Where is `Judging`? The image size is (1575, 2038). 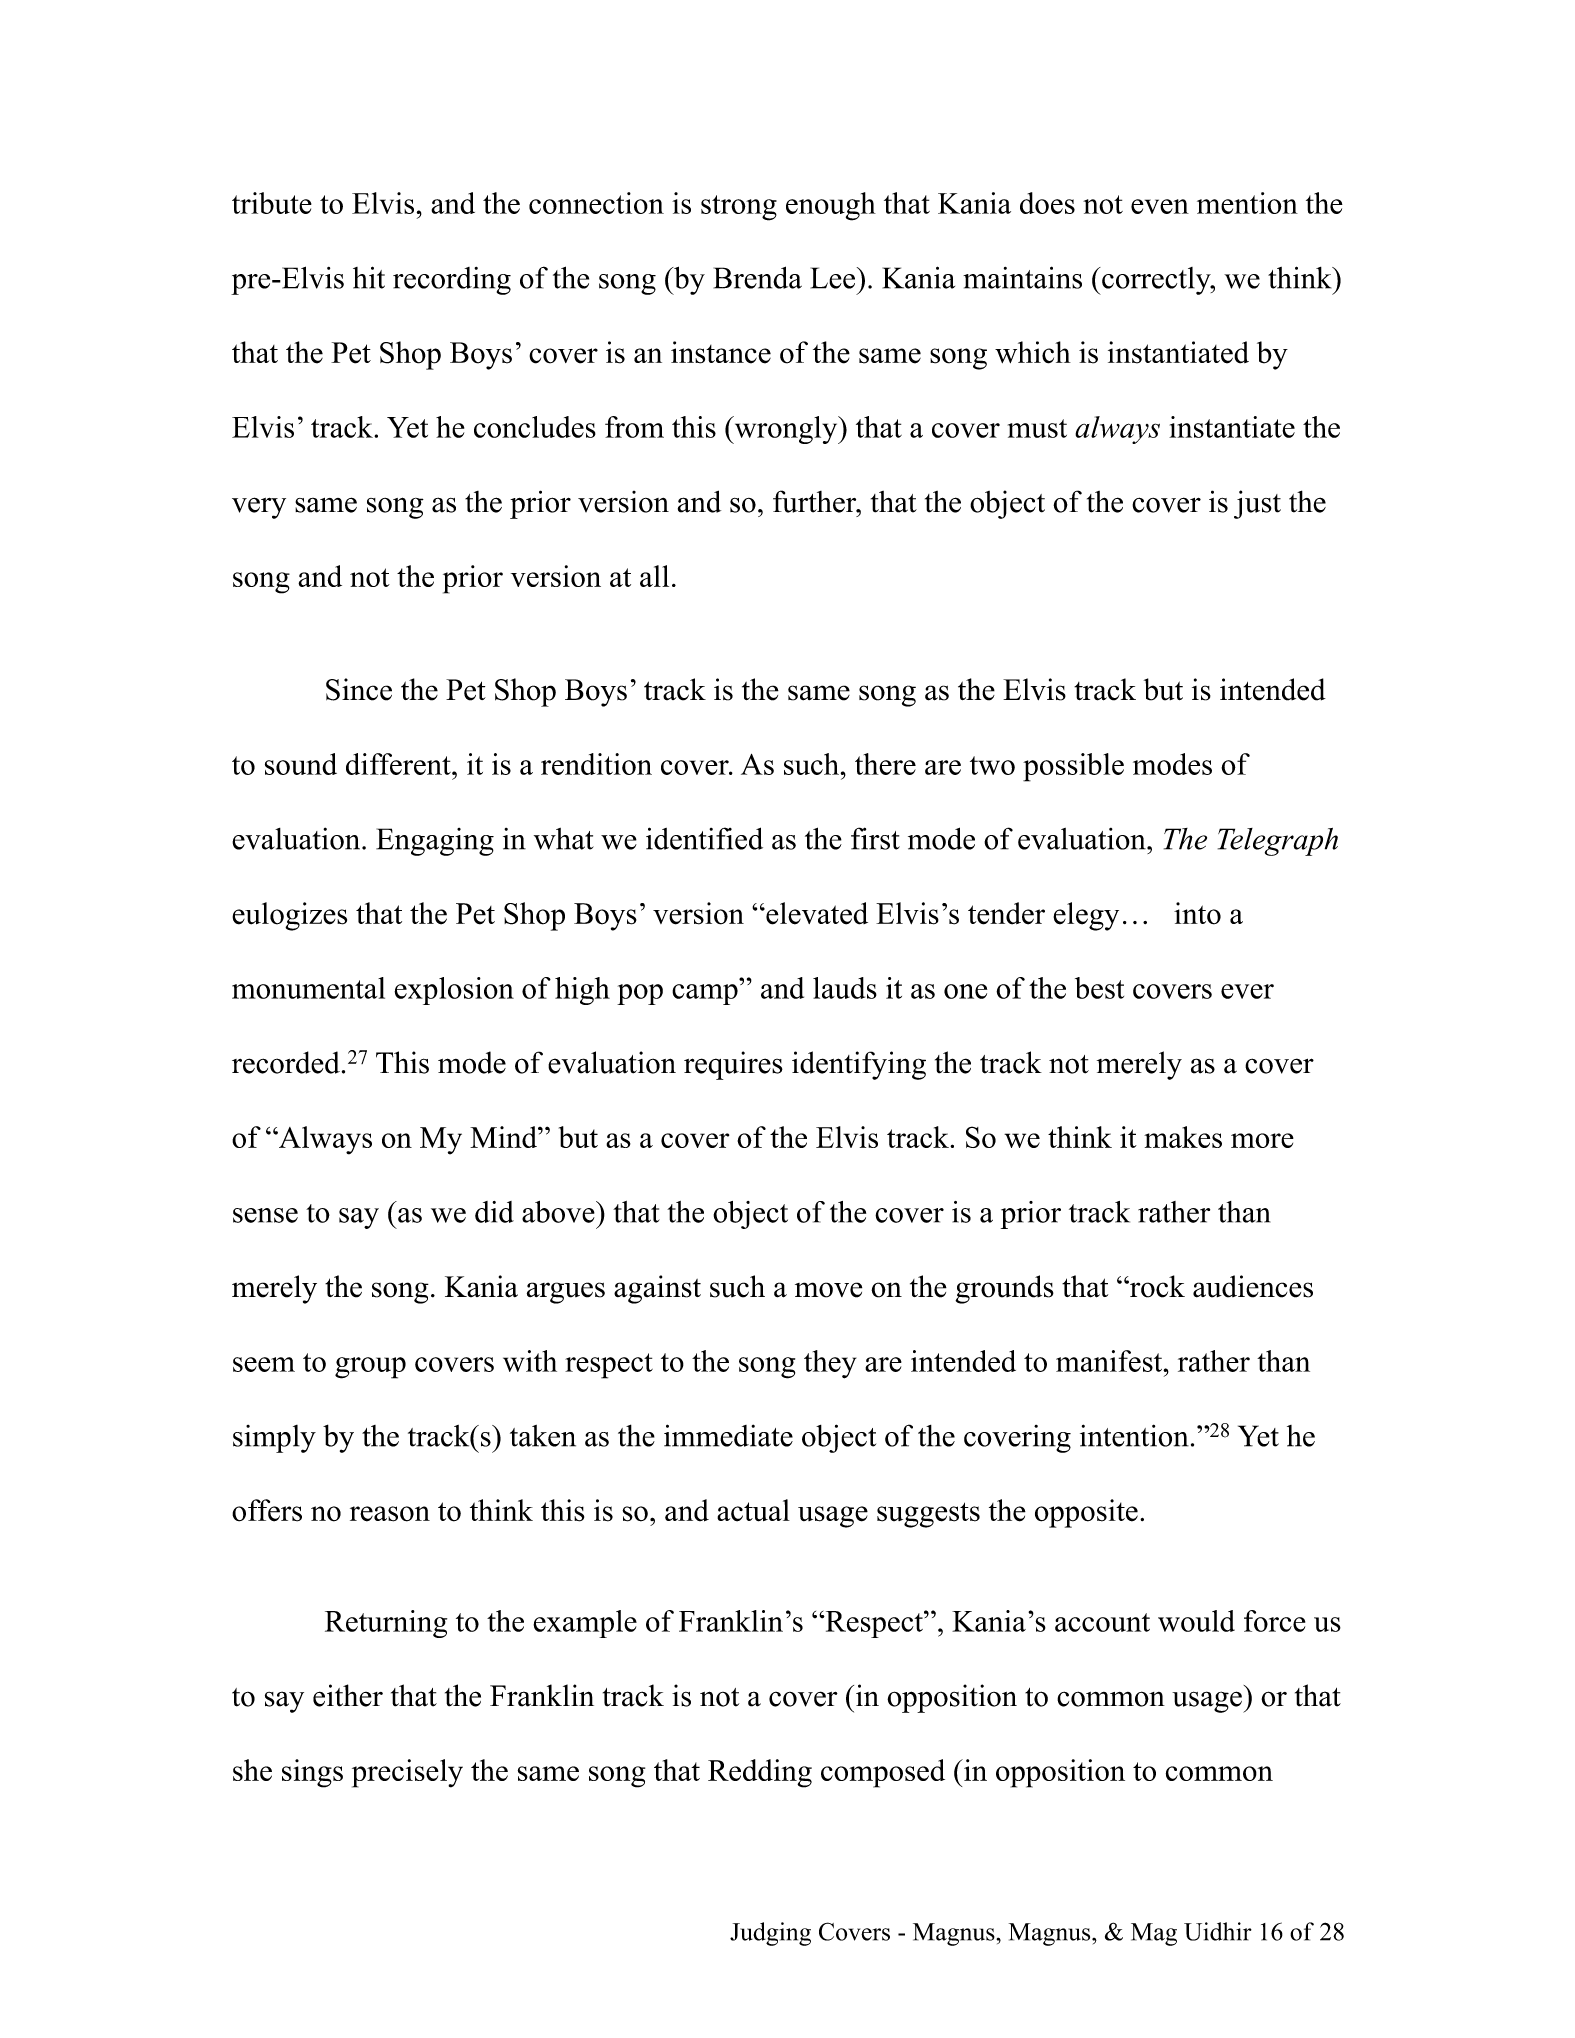 Judging is located at coordinates (770, 1934).
